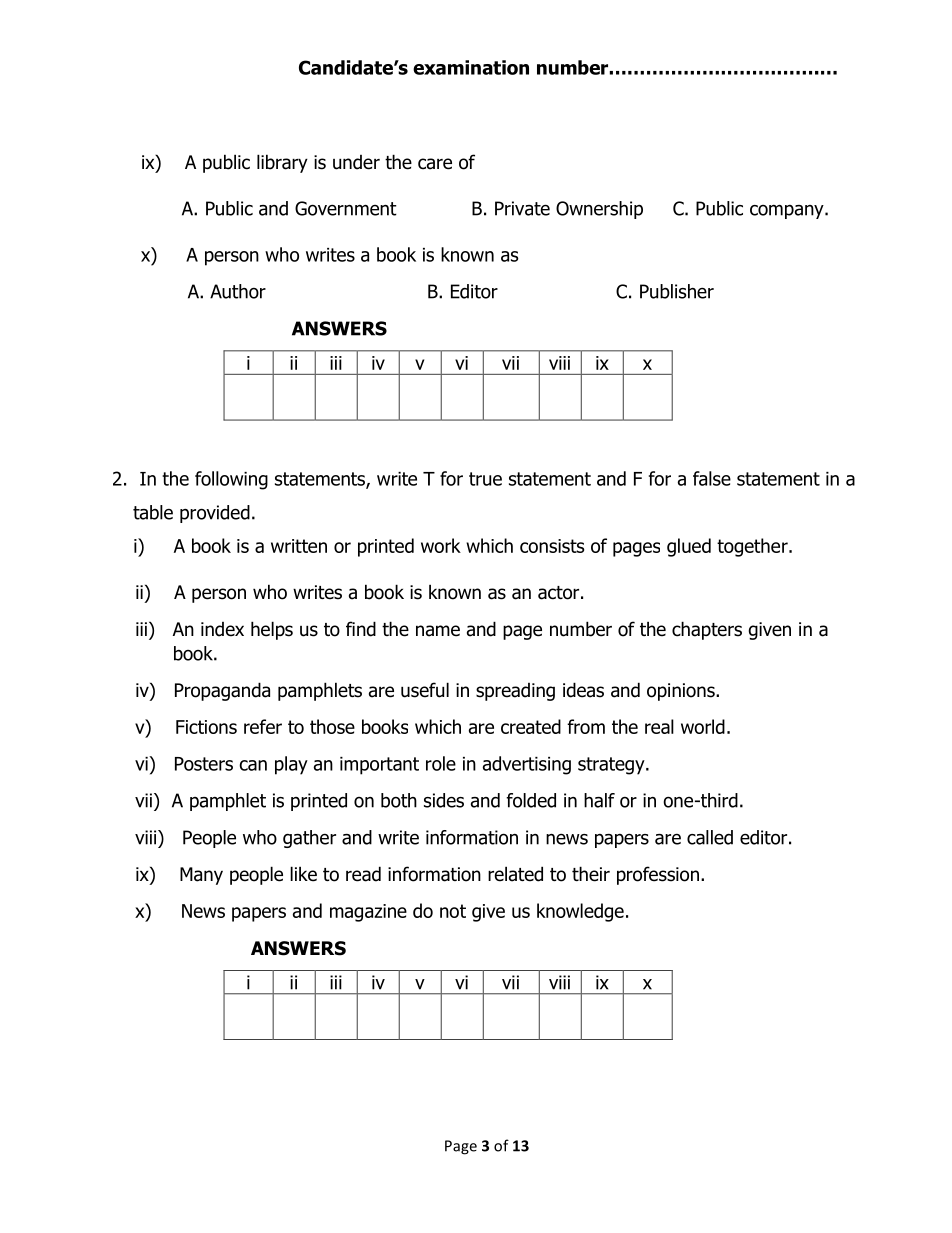 Image resolution: width=952 pixels, height=1233 pixels. What do you see at coordinates (222, 691) in the screenshot?
I see `Propaganda` at bounding box center [222, 691].
